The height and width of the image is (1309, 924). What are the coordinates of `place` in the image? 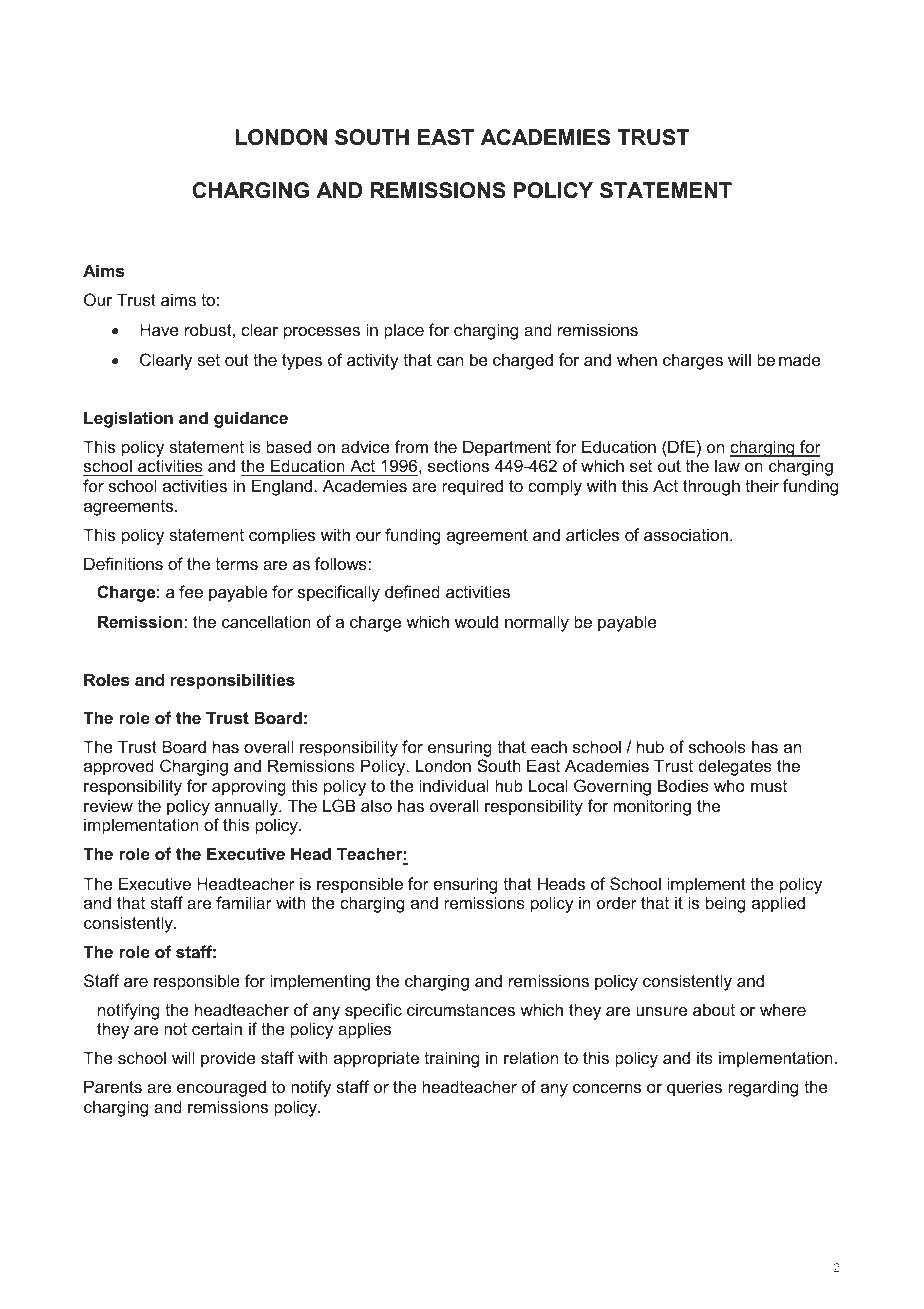 It's located at (404, 331).
